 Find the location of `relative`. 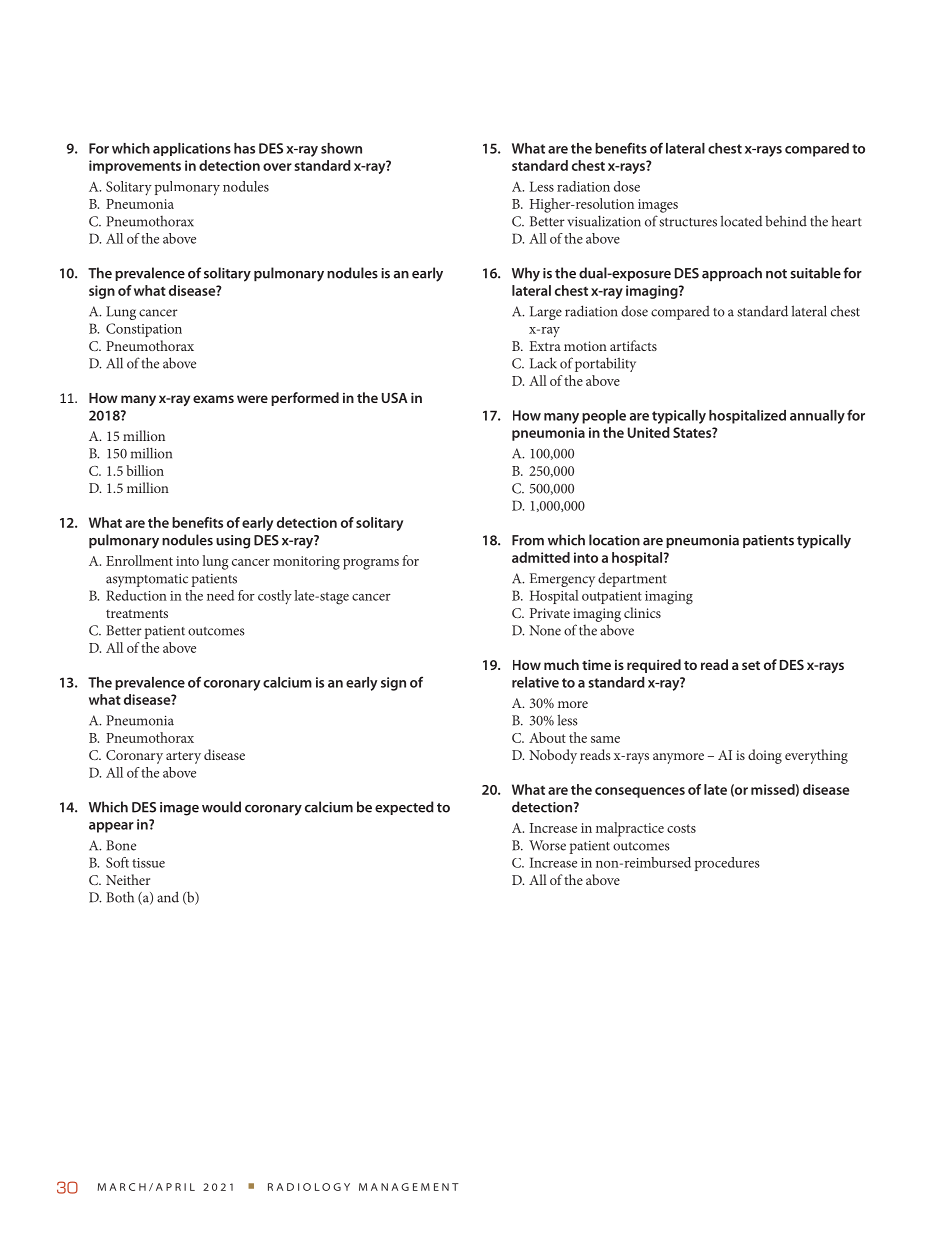

relative is located at coordinates (535, 682).
